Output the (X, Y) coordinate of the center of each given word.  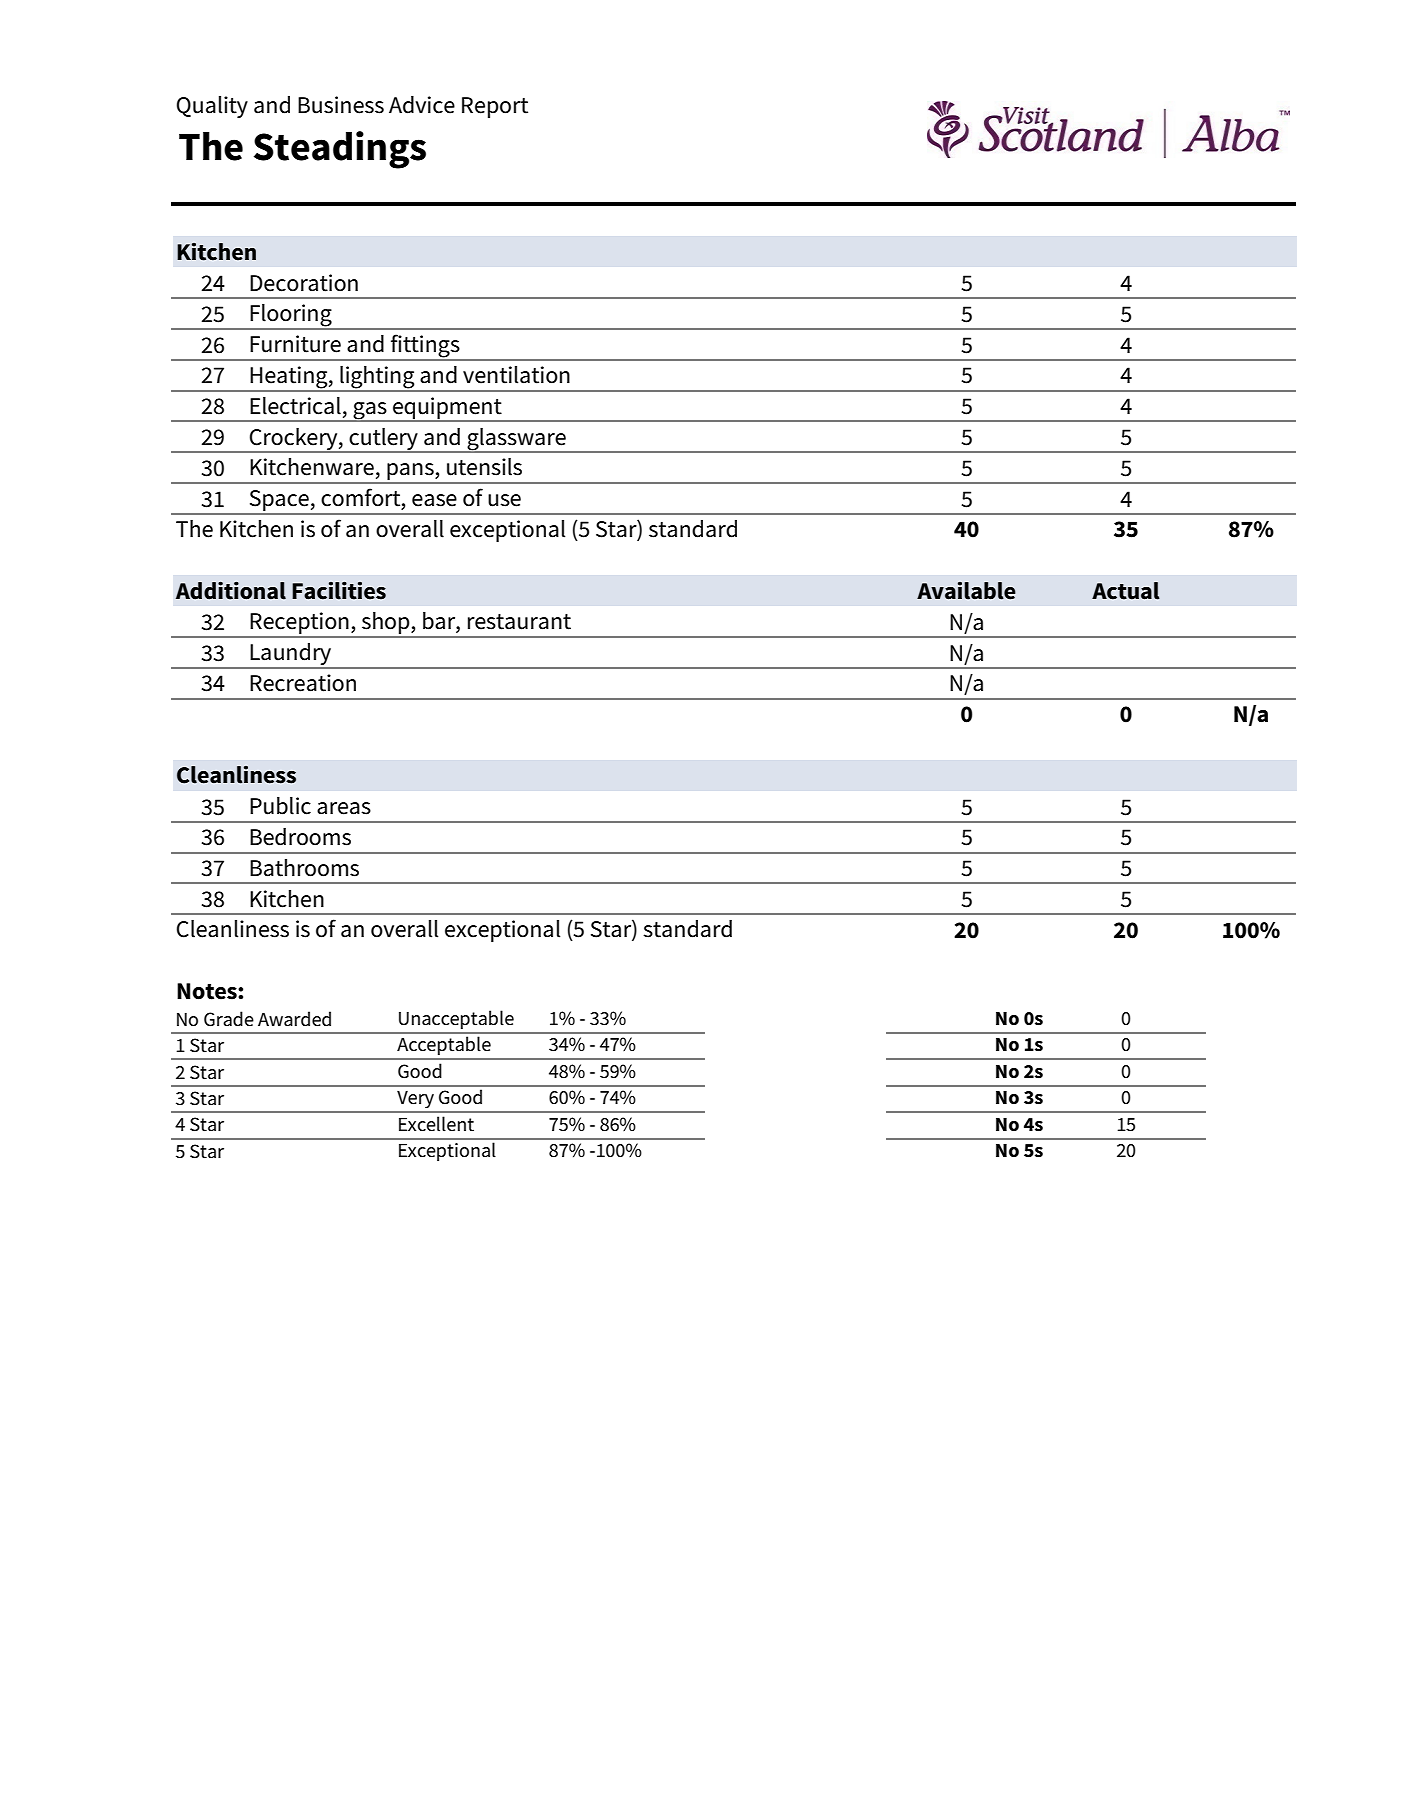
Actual (1126, 591)
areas (344, 808)
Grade (229, 1019)
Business (341, 105)
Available (966, 591)
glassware (516, 440)
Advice (422, 105)
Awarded (294, 1019)
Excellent (436, 1124)
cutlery (383, 440)
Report (495, 107)
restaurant (519, 622)
